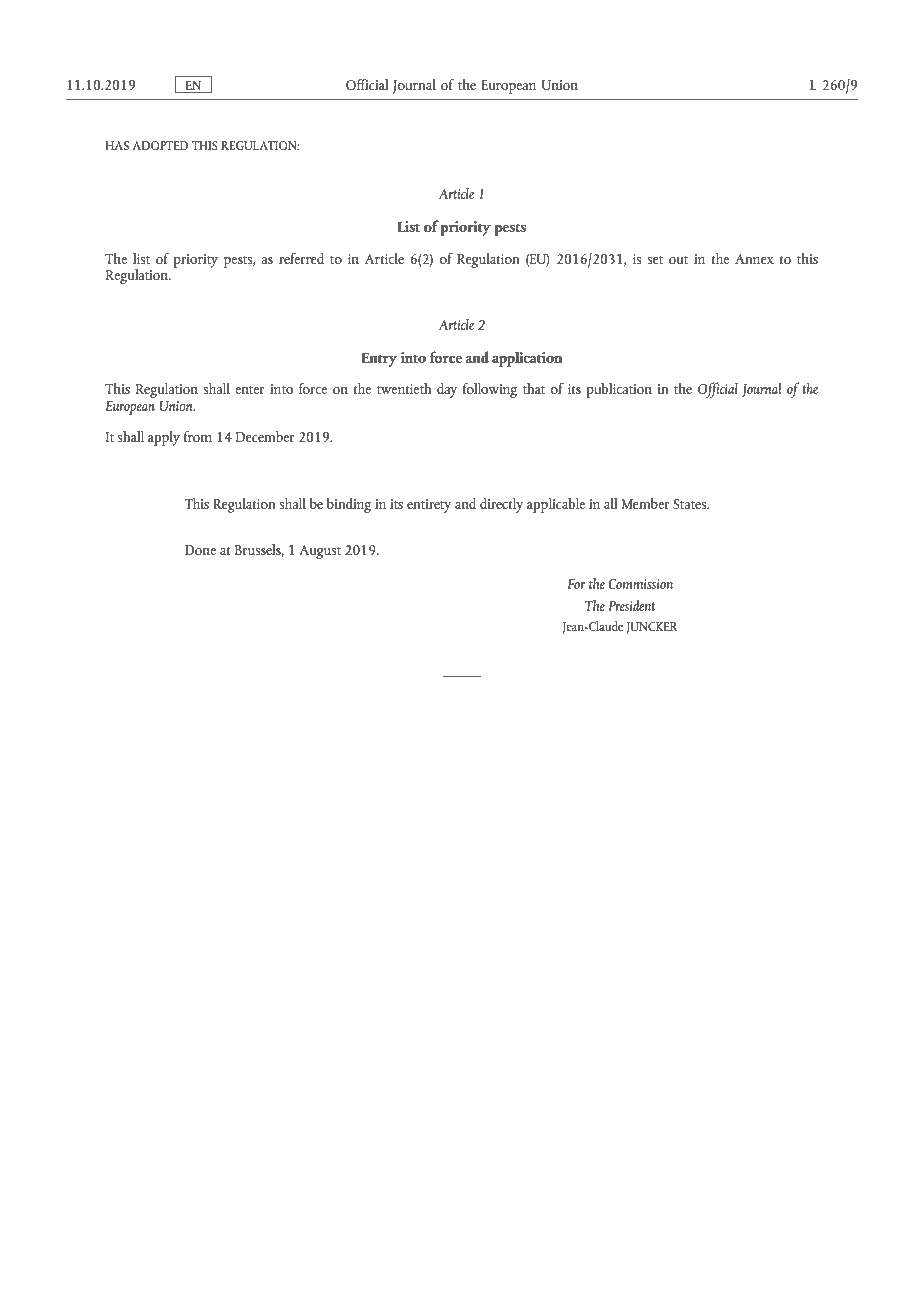 This screenshot has height=1308, width=924. I want to click on out, so click(678, 260).
